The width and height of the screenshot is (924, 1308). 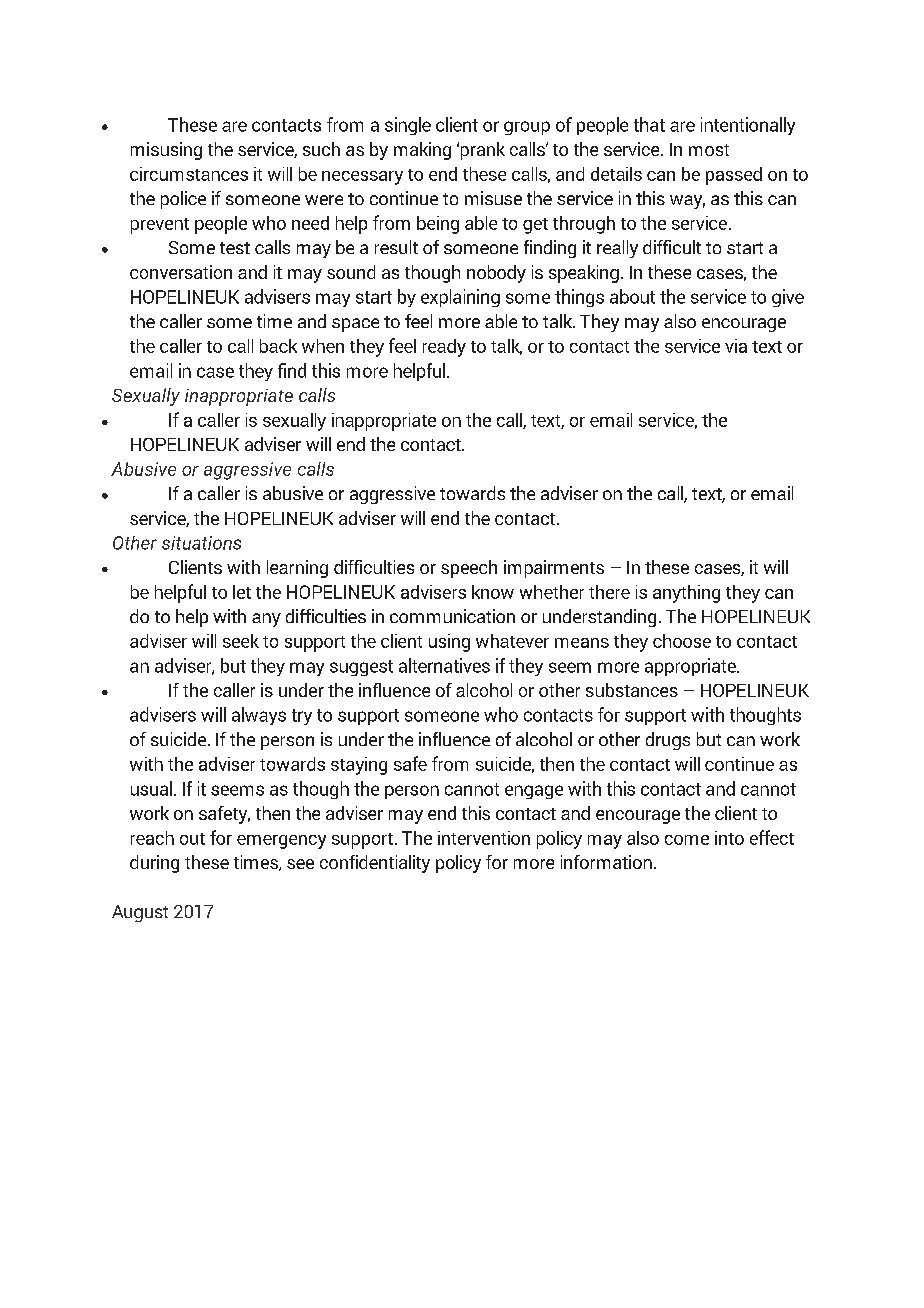 What do you see at coordinates (469, 569) in the screenshot?
I see `speech` at bounding box center [469, 569].
